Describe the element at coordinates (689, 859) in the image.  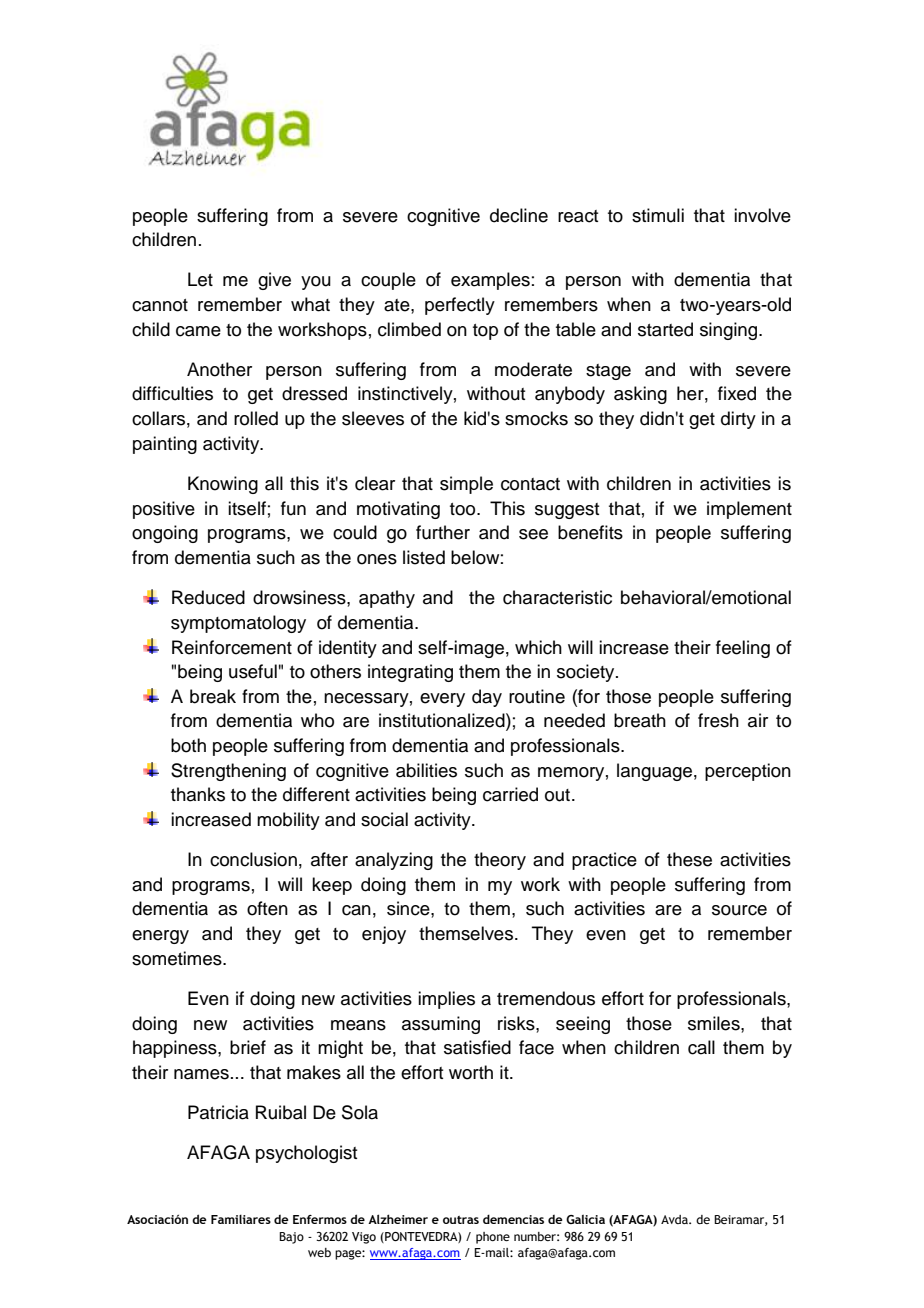
I see `these` at that location.
